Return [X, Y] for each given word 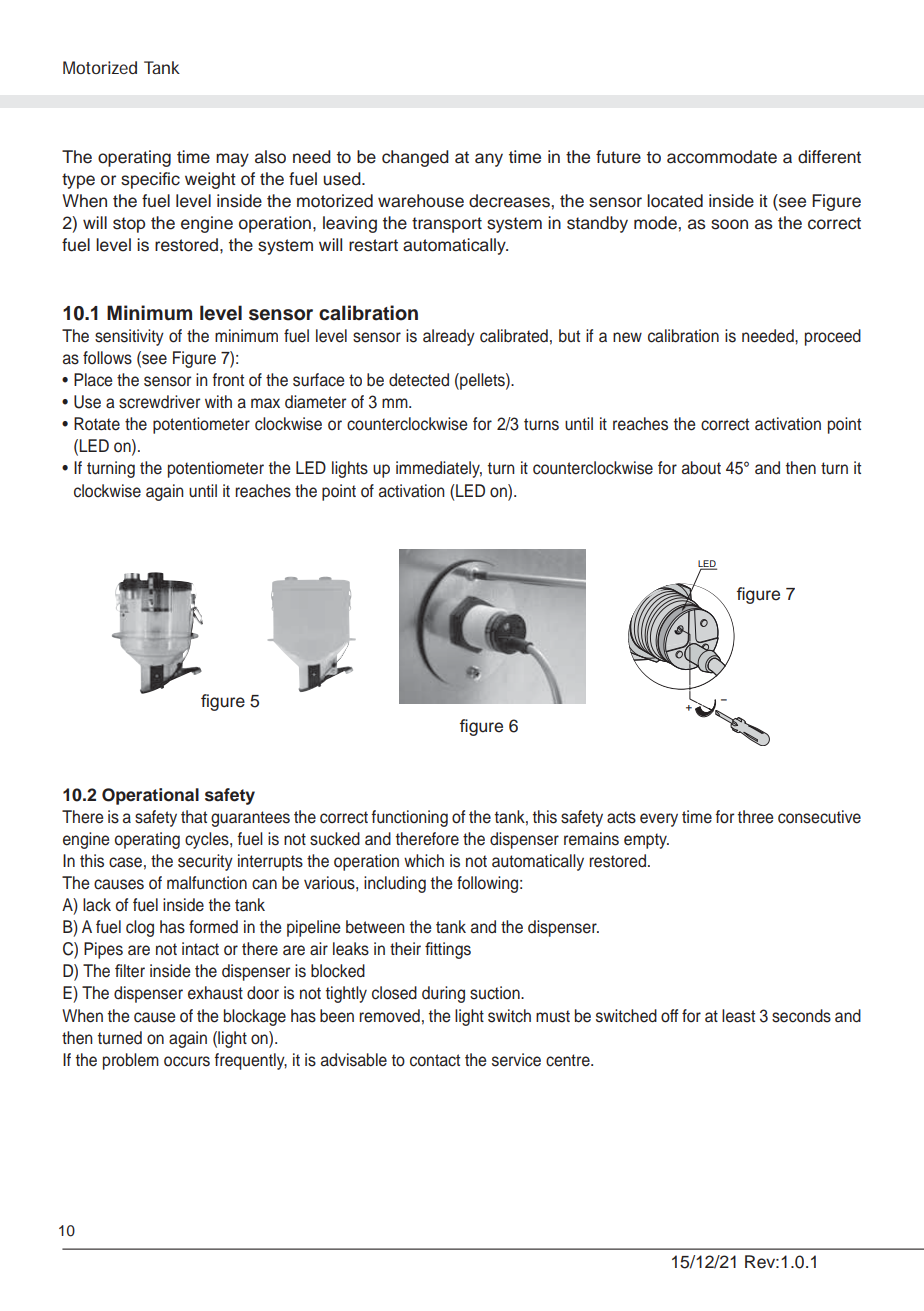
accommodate [722, 157]
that [194, 817]
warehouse [421, 201]
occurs [187, 1061]
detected [419, 380]
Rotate [97, 424]
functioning [409, 818]
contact [435, 1060]
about [701, 468]
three [755, 817]
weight [210, 180]
